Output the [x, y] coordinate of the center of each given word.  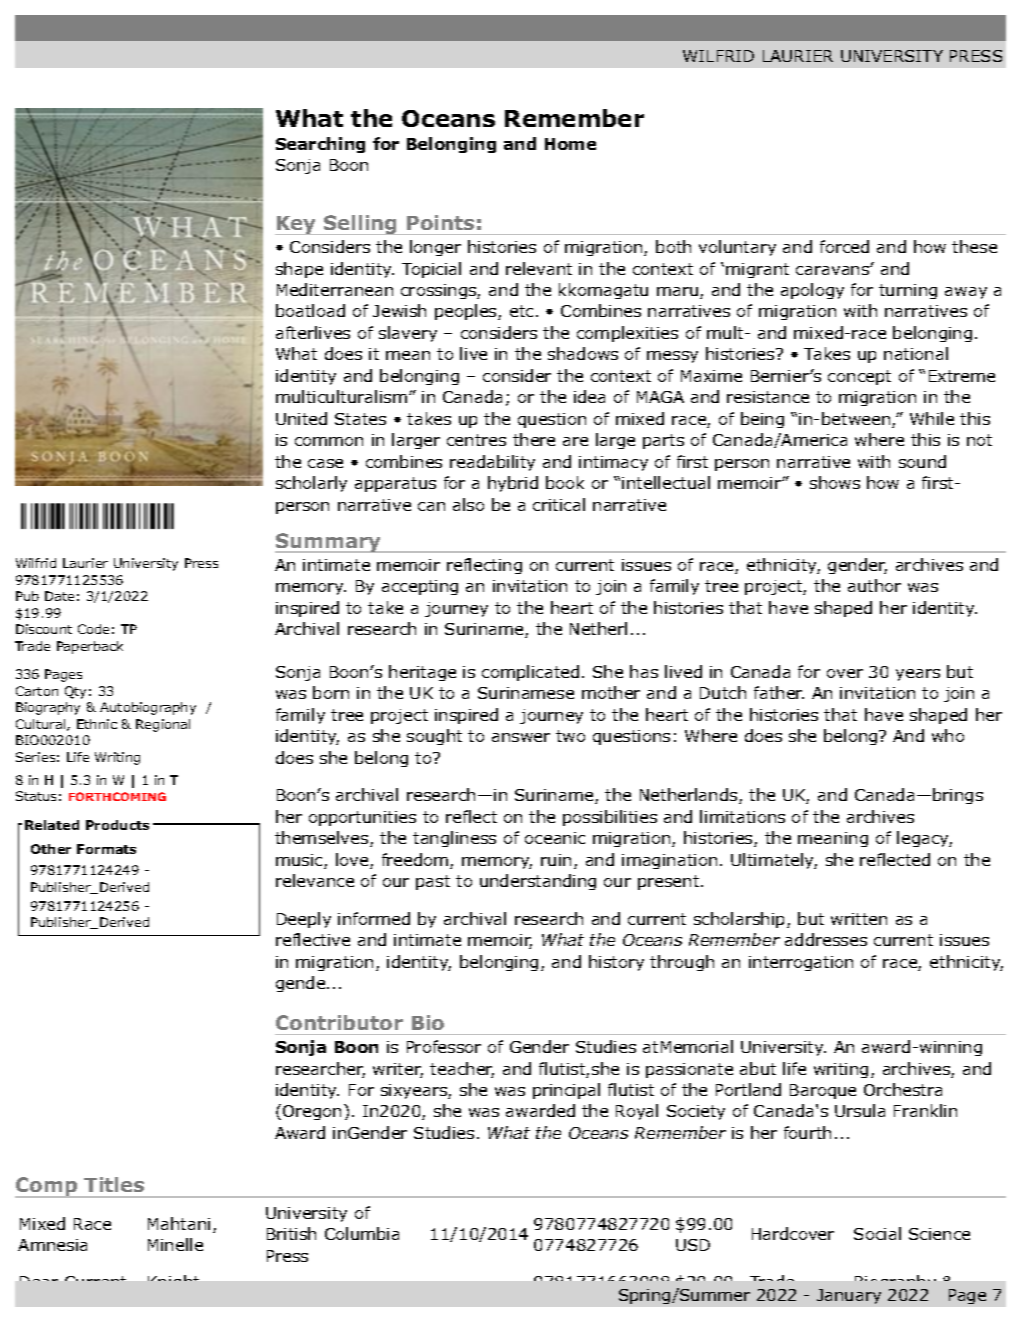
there [534, 439]
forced [844, 246]
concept [859, 377]
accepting [420, 587]
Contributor [339, 1022]
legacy [924, 839]
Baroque [823, 1091]
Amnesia [52, 1245]
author [874, 585]
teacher [462, 1070]
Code [93, 629]
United [301, 418]
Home [570, 144]
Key [297, 225]
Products [117, 825]
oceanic [555, 838]
